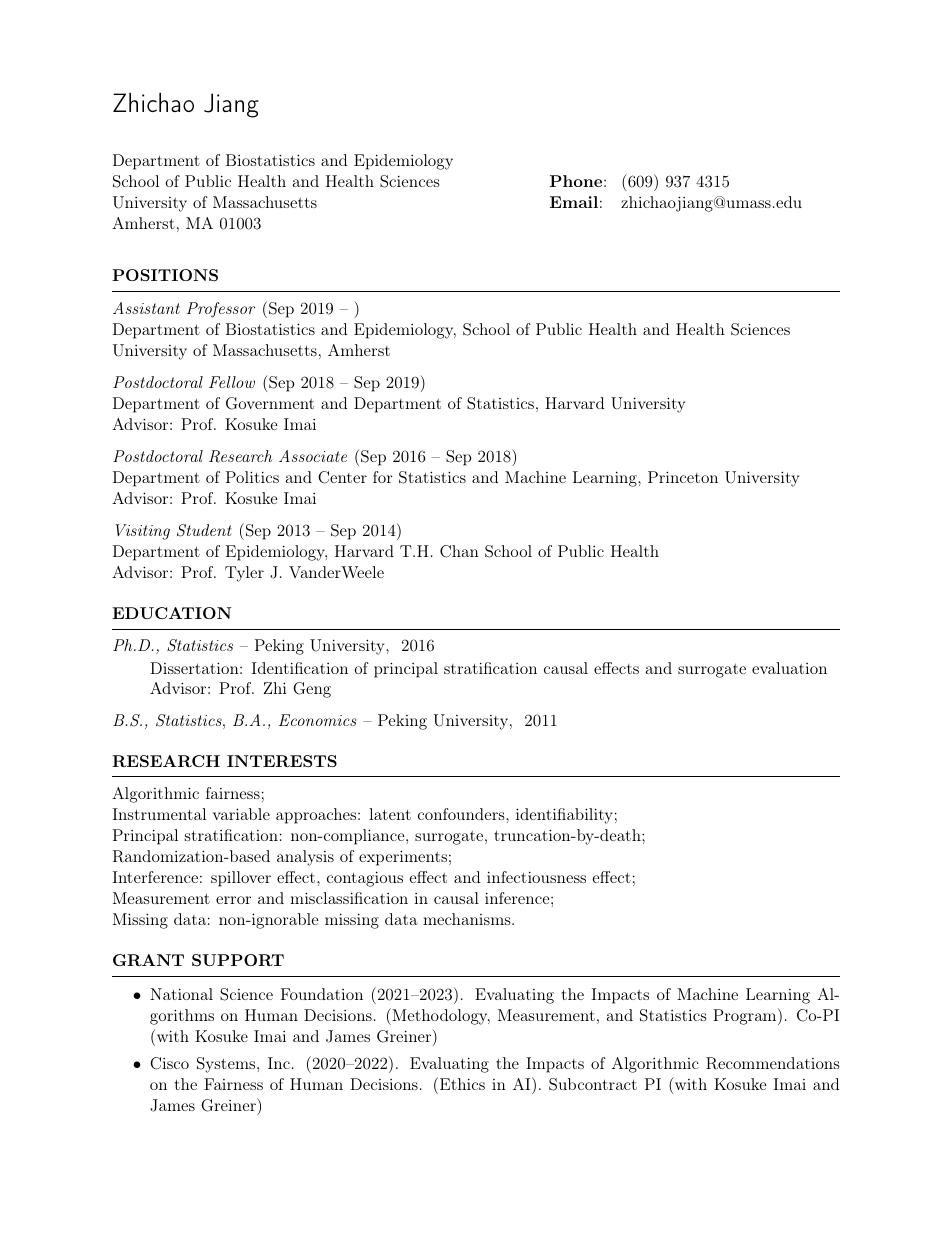 This page has height=1233, width=952. I want to click on POSITIONS, so click(165, 275).
